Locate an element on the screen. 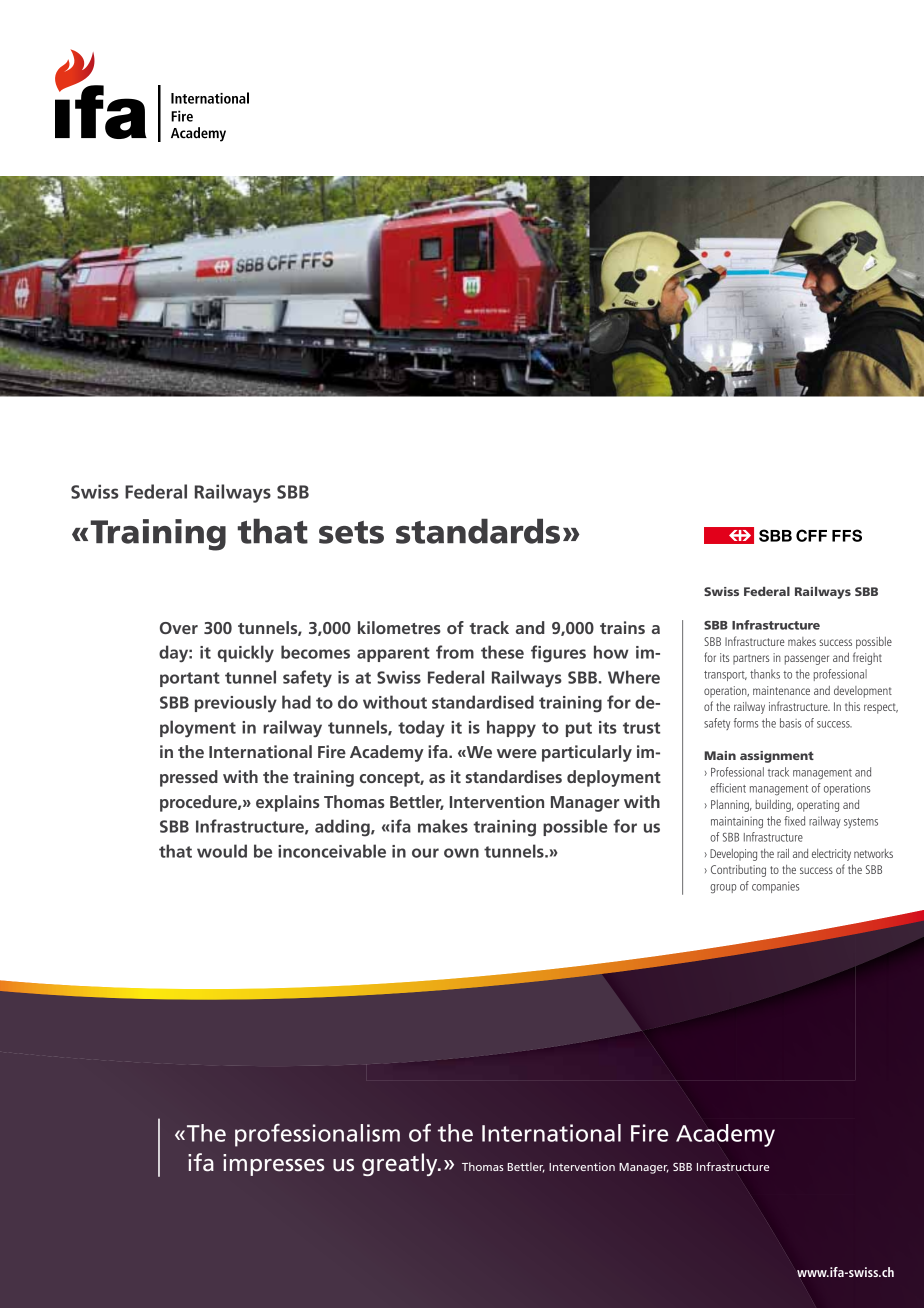 This screenshot has width=924, height=1308. passenger is located at coordinates (807, 660).
